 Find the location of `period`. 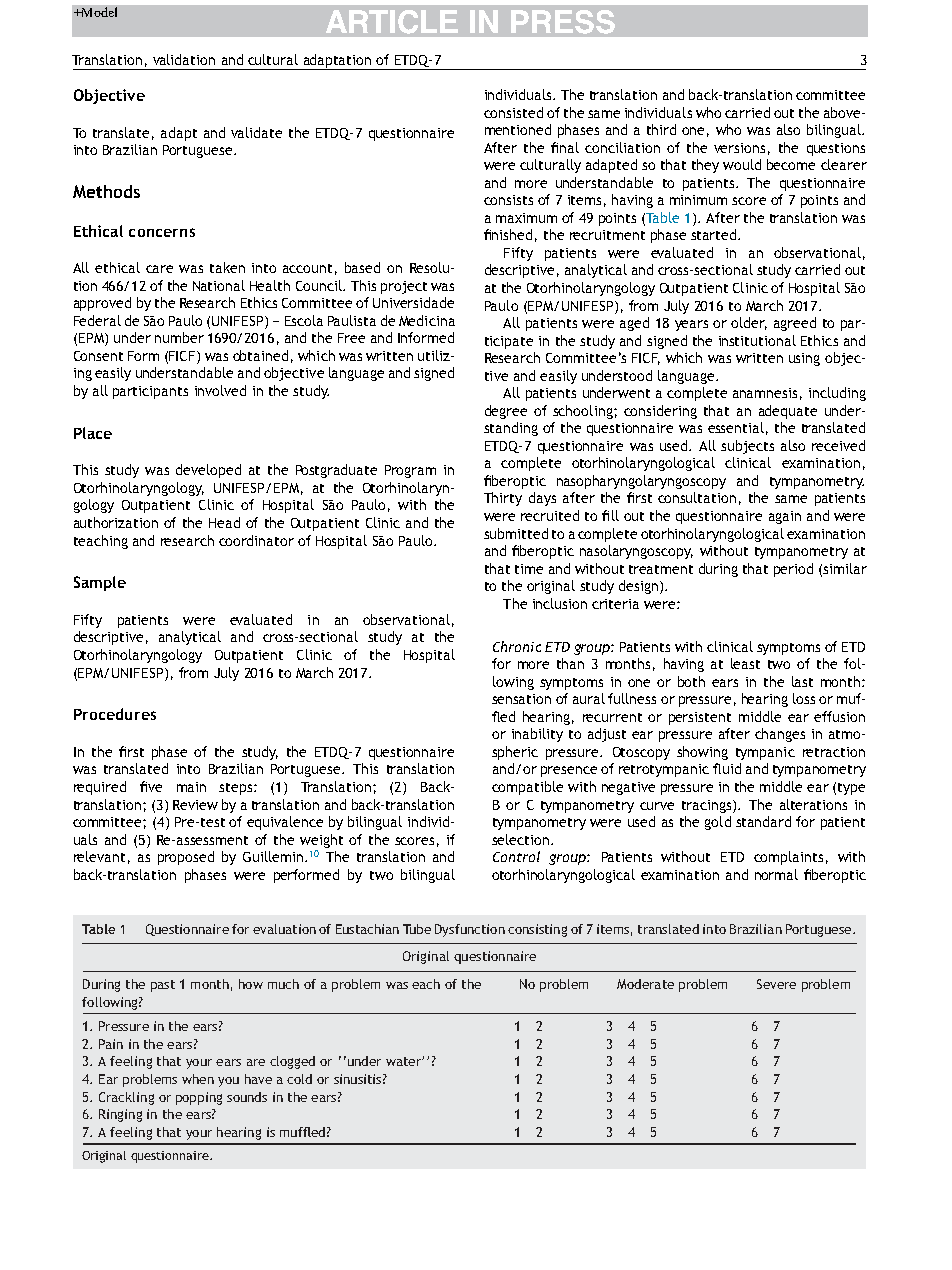

period is located at coordinates (793, 570).
